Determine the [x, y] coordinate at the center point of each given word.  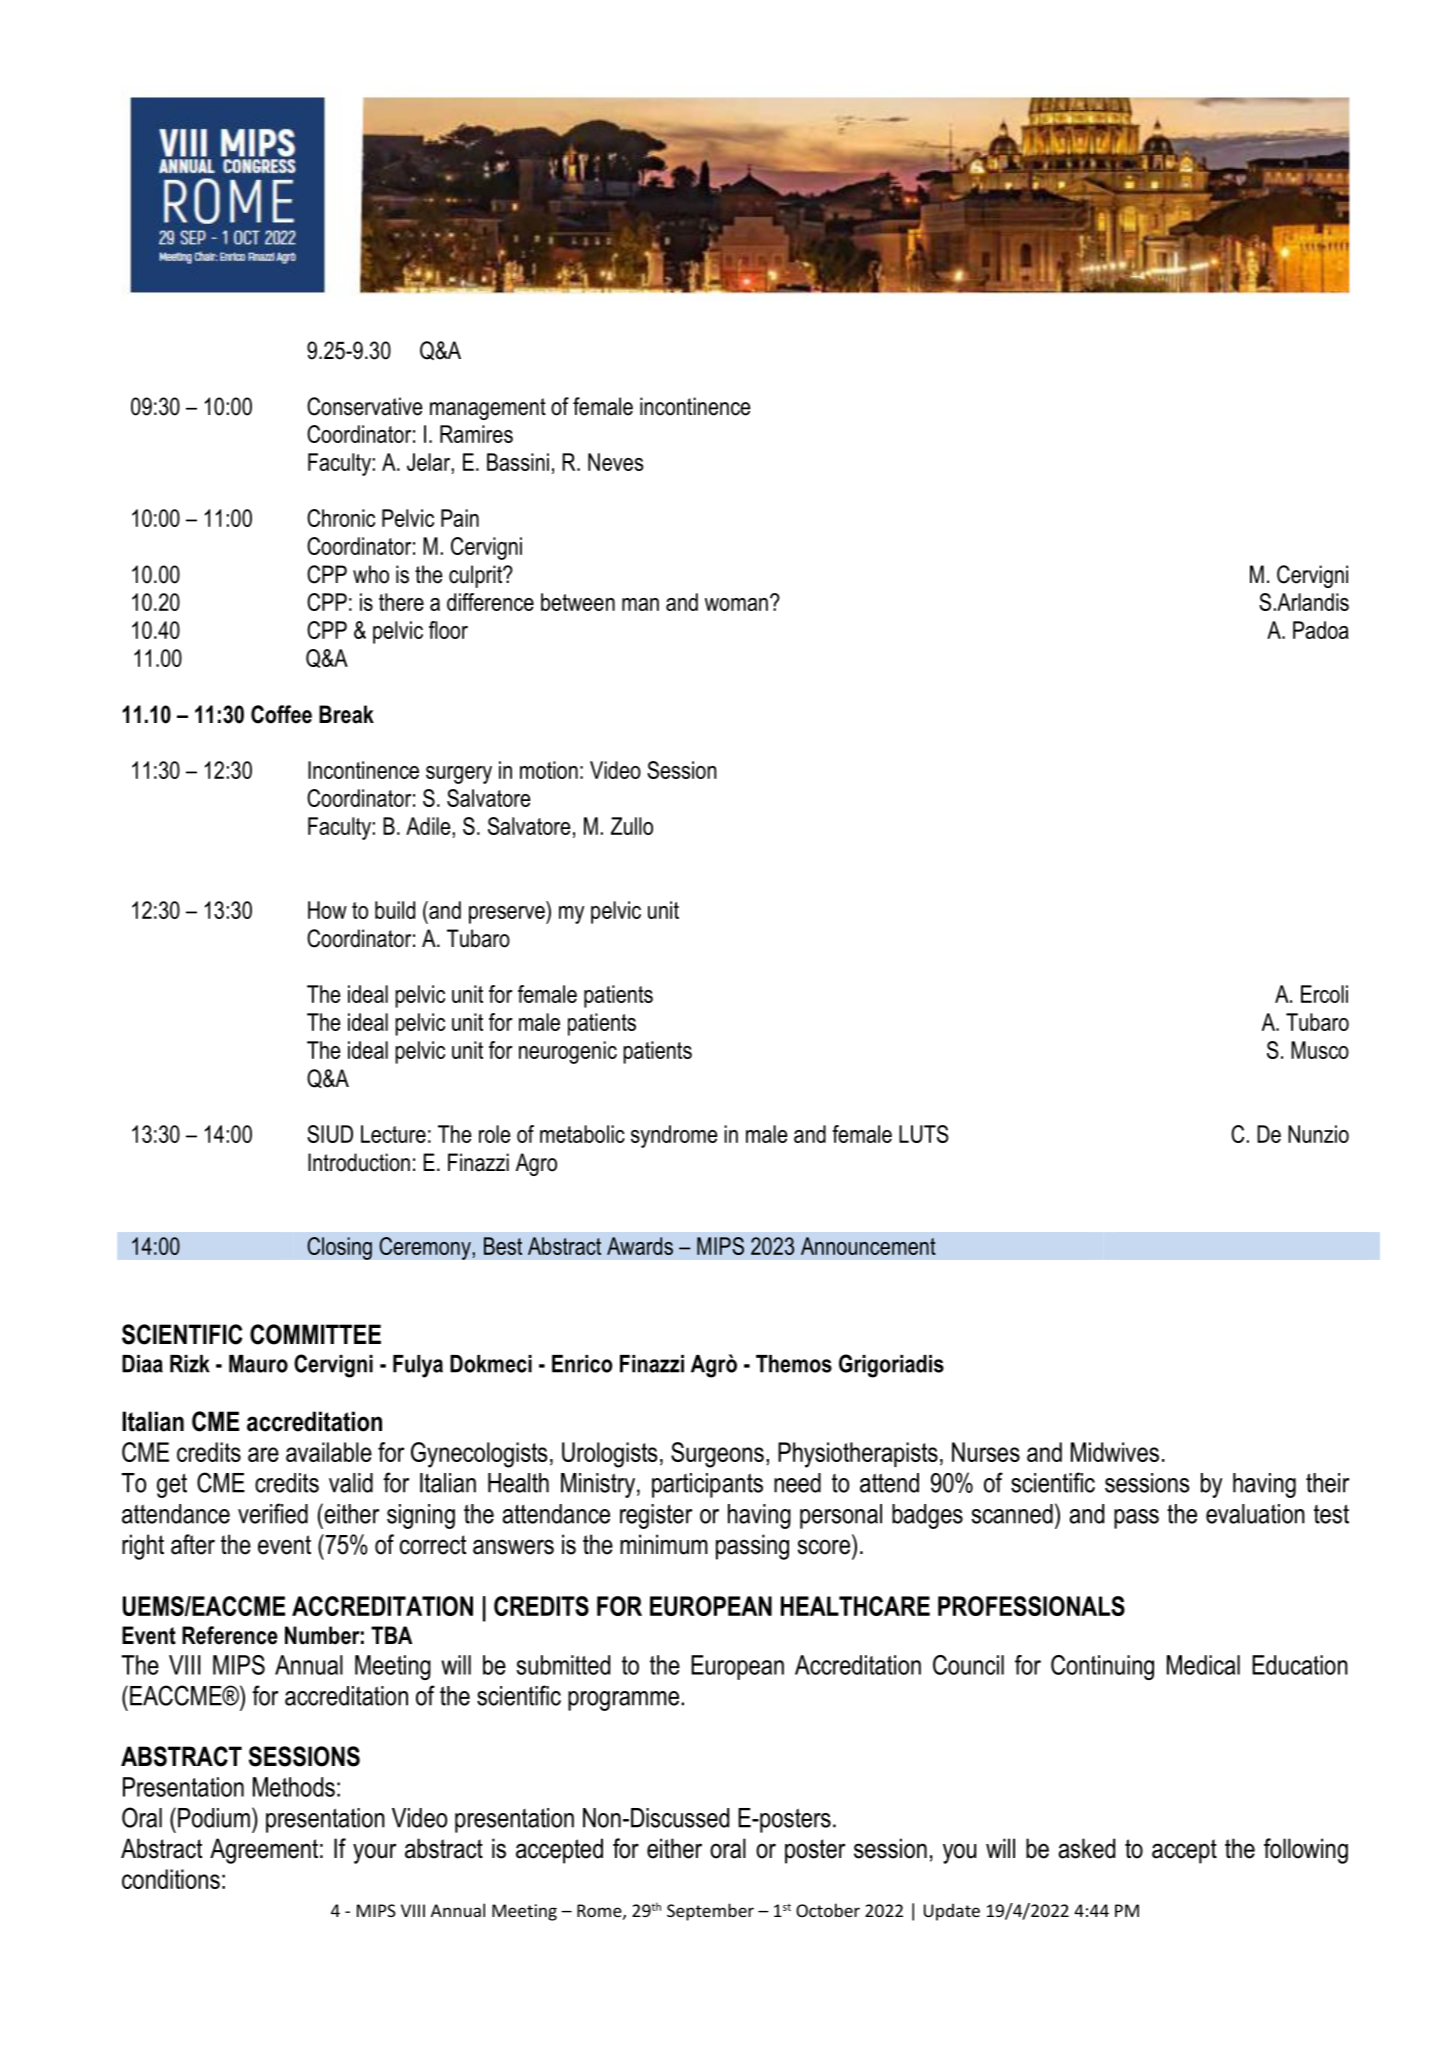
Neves [615, 462]
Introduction [359, 1162]
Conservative [365, 406]
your [375, 1853]
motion [549, 770]
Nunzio [1318, 1134]
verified [273, 1513]
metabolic [582, 1134]
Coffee [281, 714]
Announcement [868, 1246]
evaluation [1255, 1514]
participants [707, 1485]
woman [736, 604]
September [710, 1912]
